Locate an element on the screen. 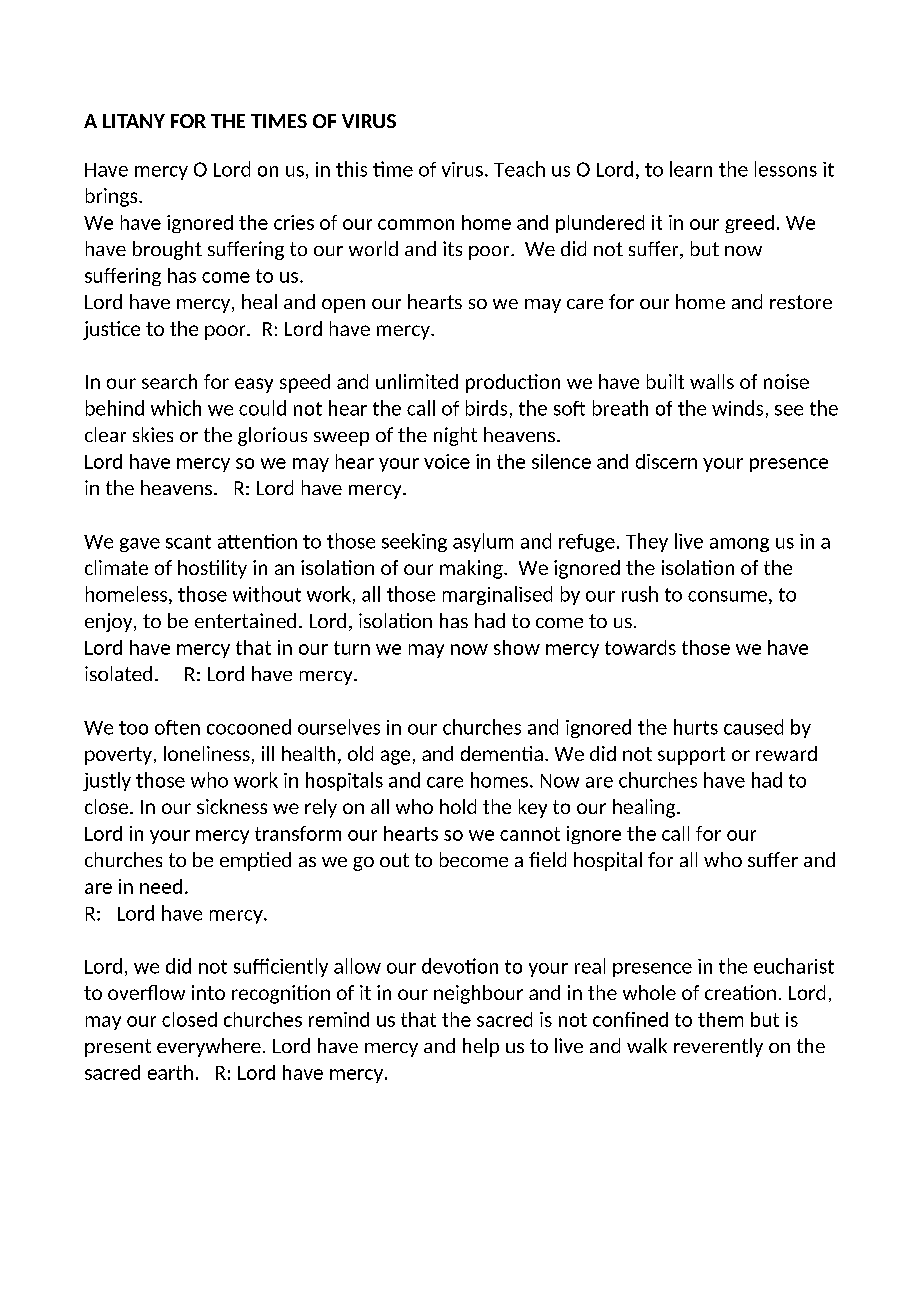 The image size is (924, 1308). Teach is located at coordinates (519, 169).
